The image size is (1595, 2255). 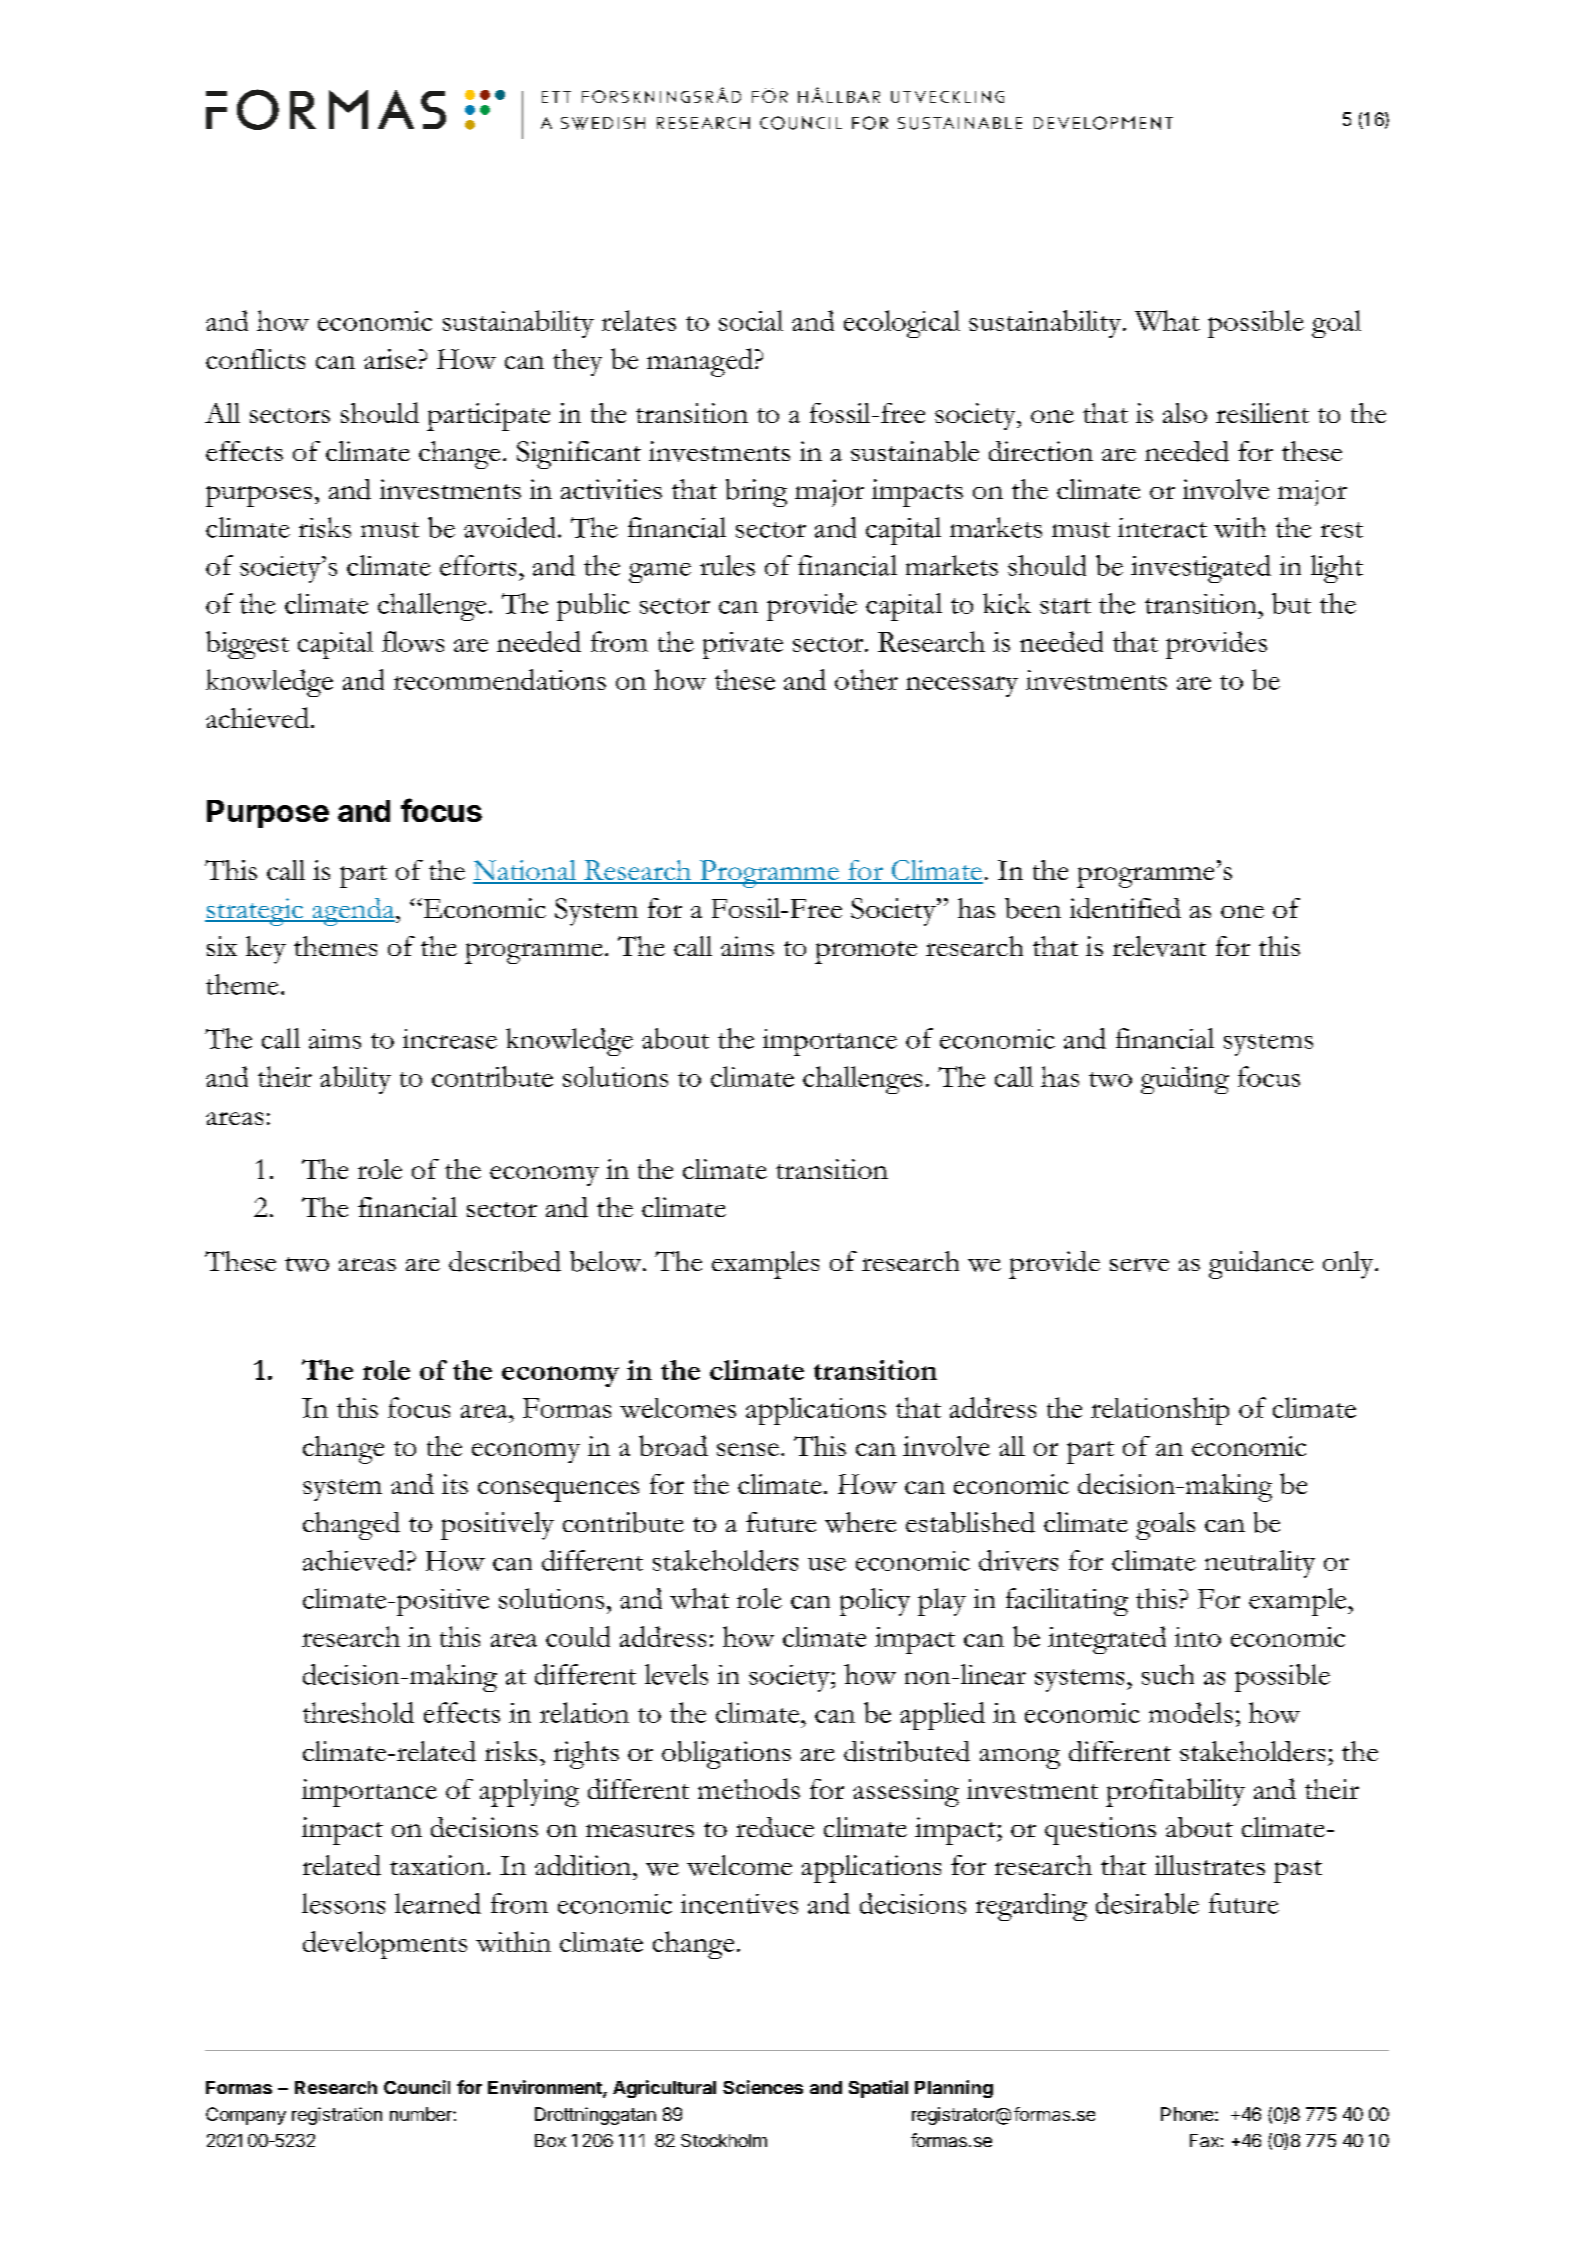 What do you see at coordinates (455, 1484) in the page?
I see `its` at bounding box center [455, 1484].
